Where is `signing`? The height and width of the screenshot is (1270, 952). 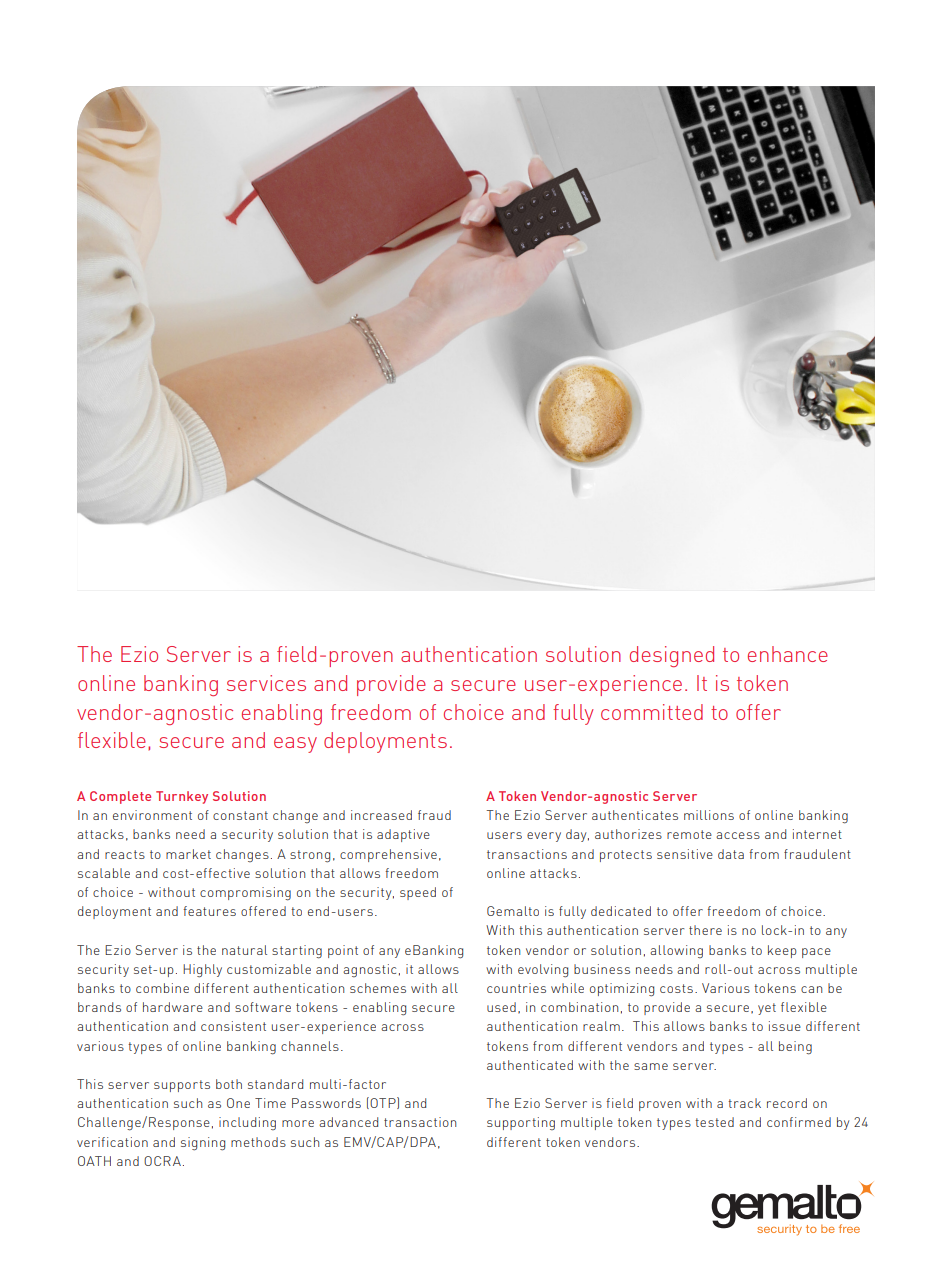 signing is located at coordinates (203, 1144).
